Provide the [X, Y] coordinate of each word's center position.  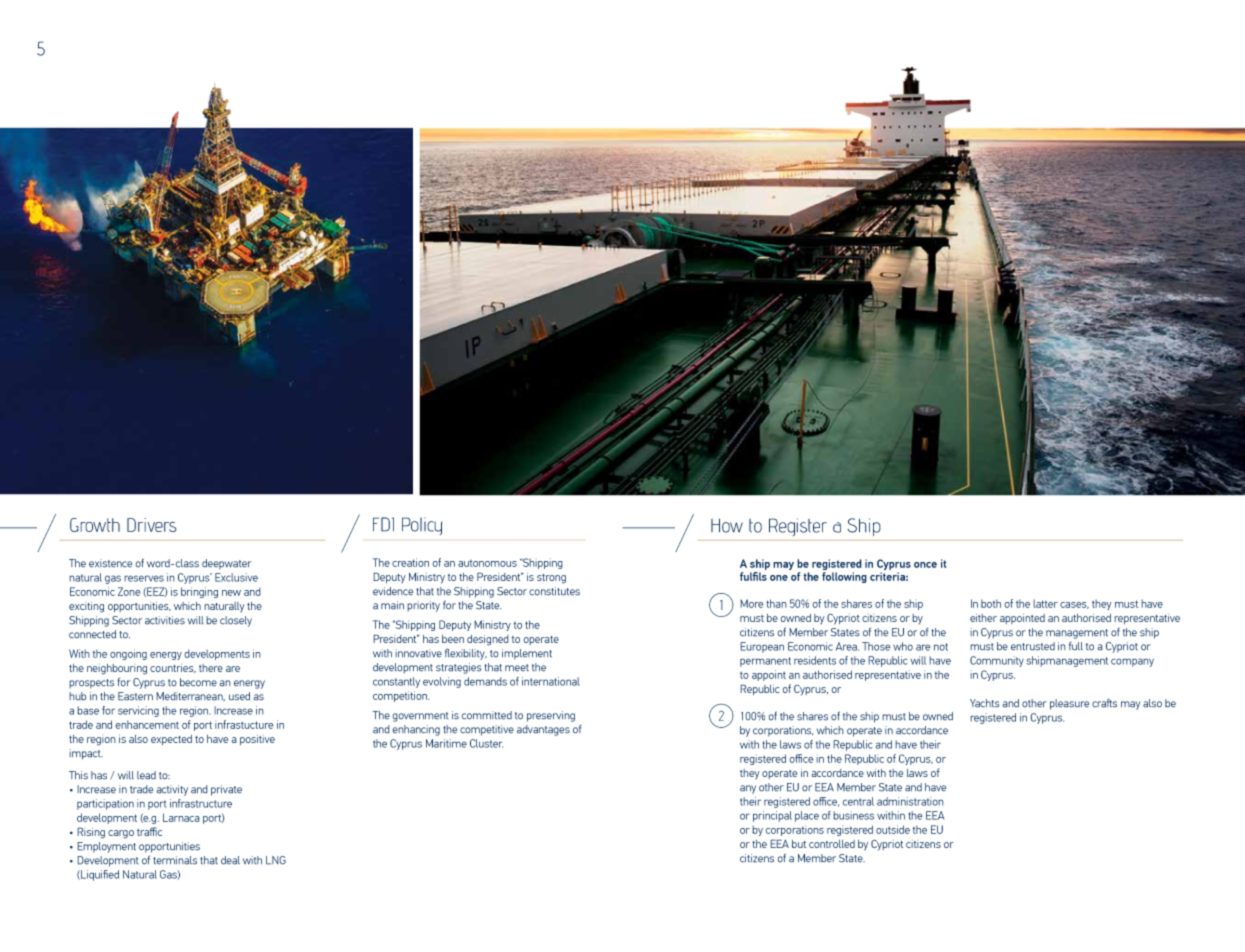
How [727, 525]
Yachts [985, 703]
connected [92, 634]
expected [171, 740]
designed [488, 640]
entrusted [1033, 646]
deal [230, 860]
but [799, 844]
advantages [543, 730]
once [925, 565]
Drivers [152, 525]
